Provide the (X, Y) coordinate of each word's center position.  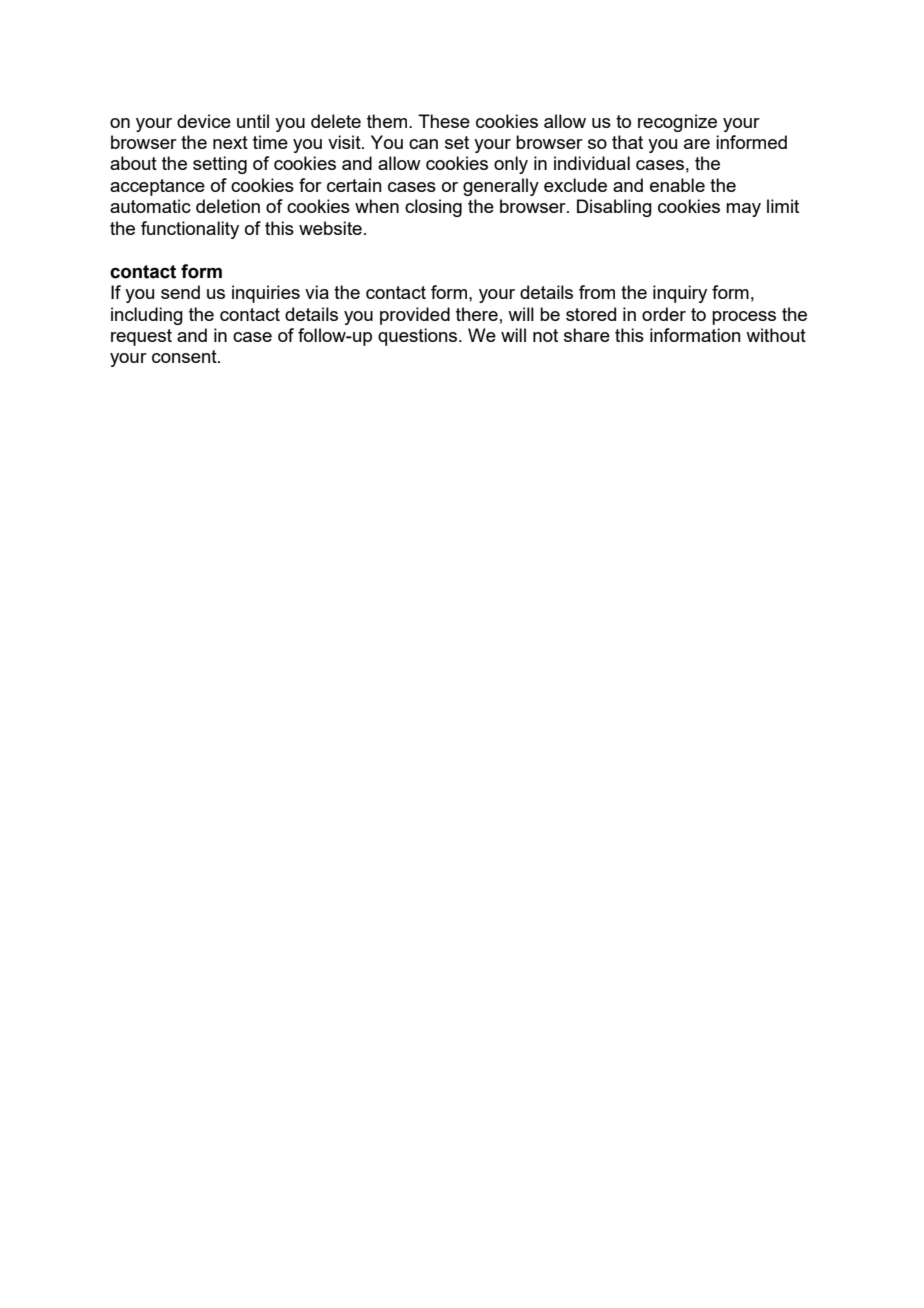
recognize (677, 123)
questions (419, 337)
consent (185, 356)
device (204, 121)
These (444, 121)
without (776, 335)
